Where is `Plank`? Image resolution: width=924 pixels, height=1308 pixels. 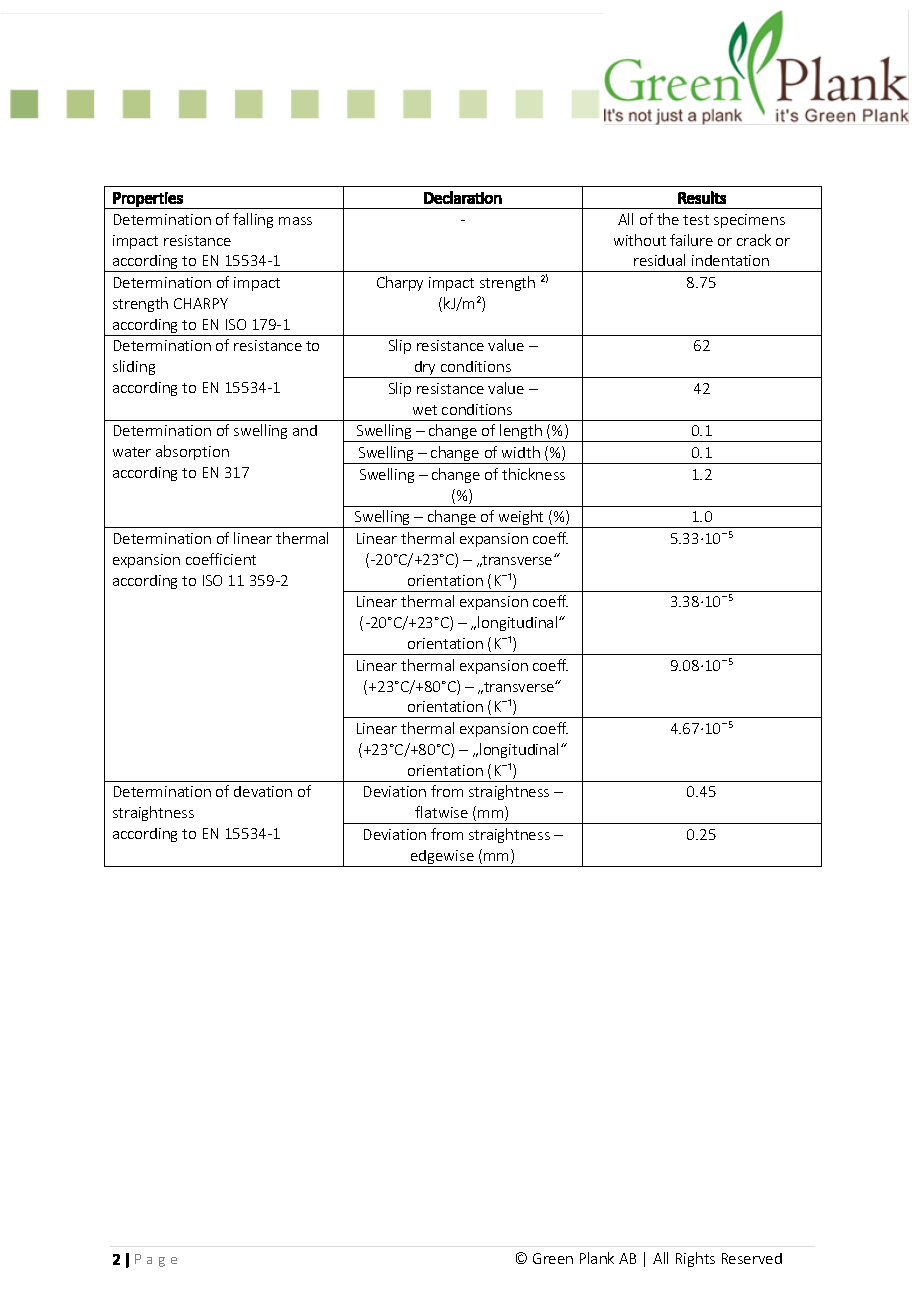
Plank is located at coordinates (597, 1258).
